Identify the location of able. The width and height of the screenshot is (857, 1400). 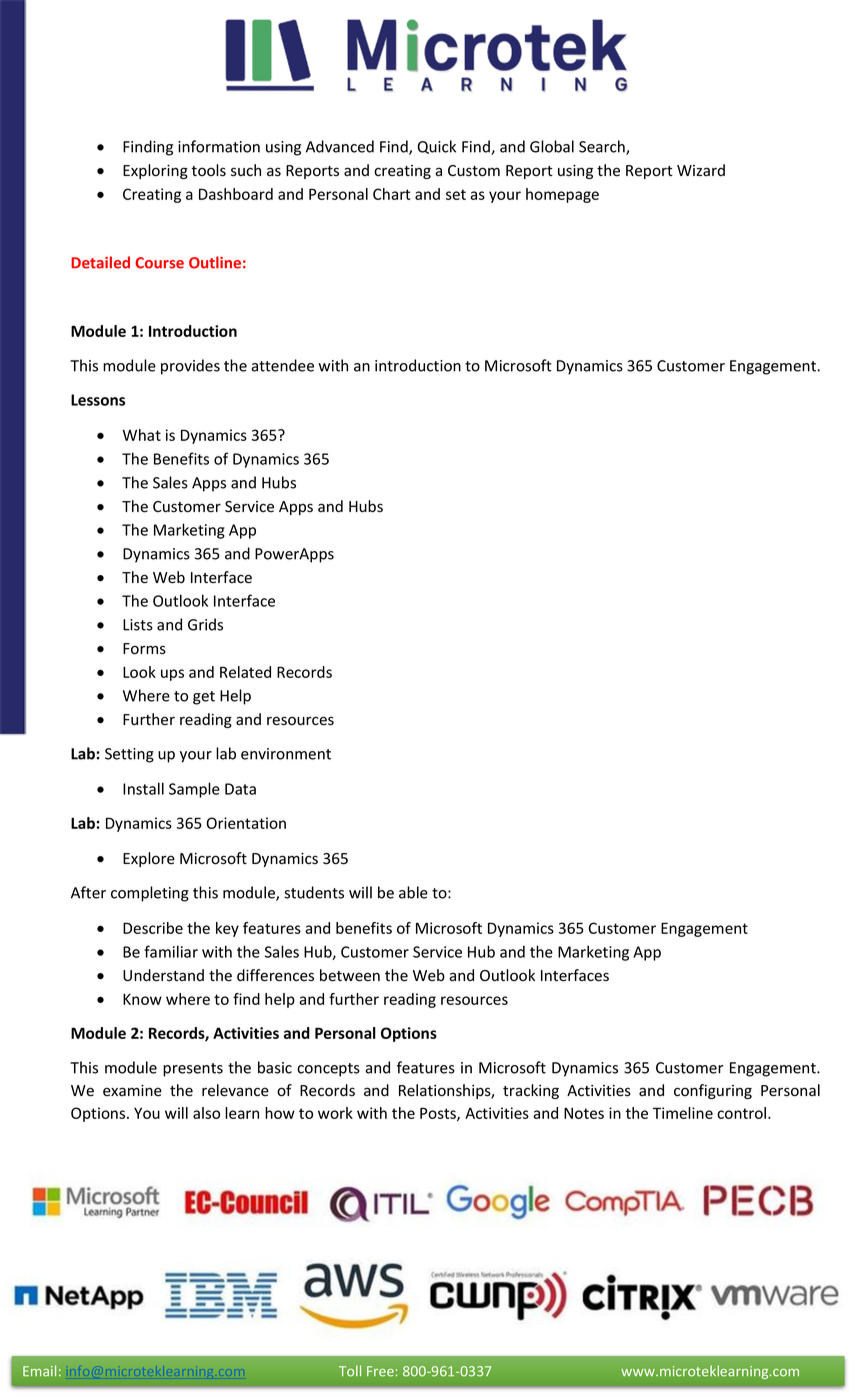
(413, 892).
